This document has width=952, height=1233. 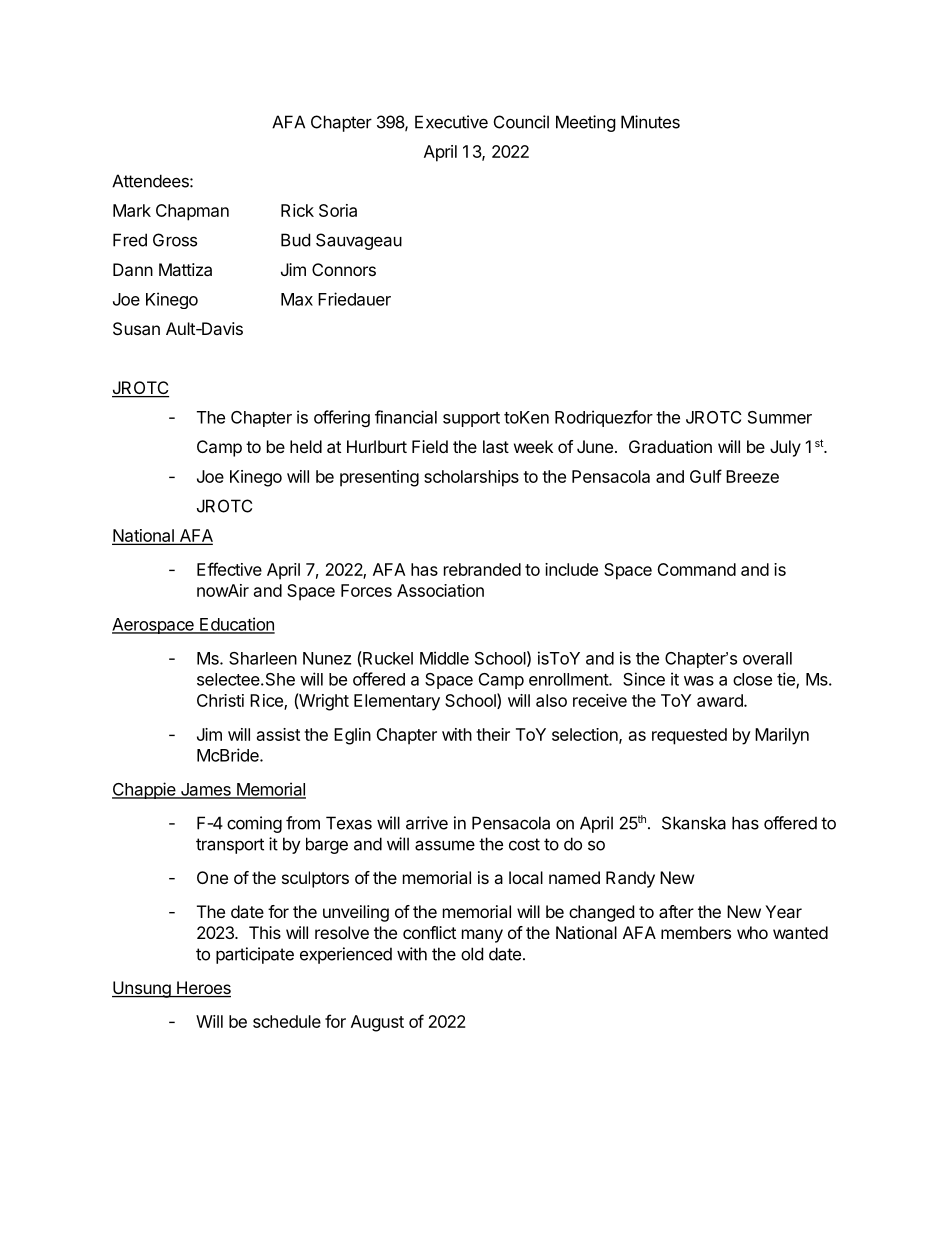 What do you see at coordinates (696, 932) in the document?
I see `members` at bounding box center [696, 932].
